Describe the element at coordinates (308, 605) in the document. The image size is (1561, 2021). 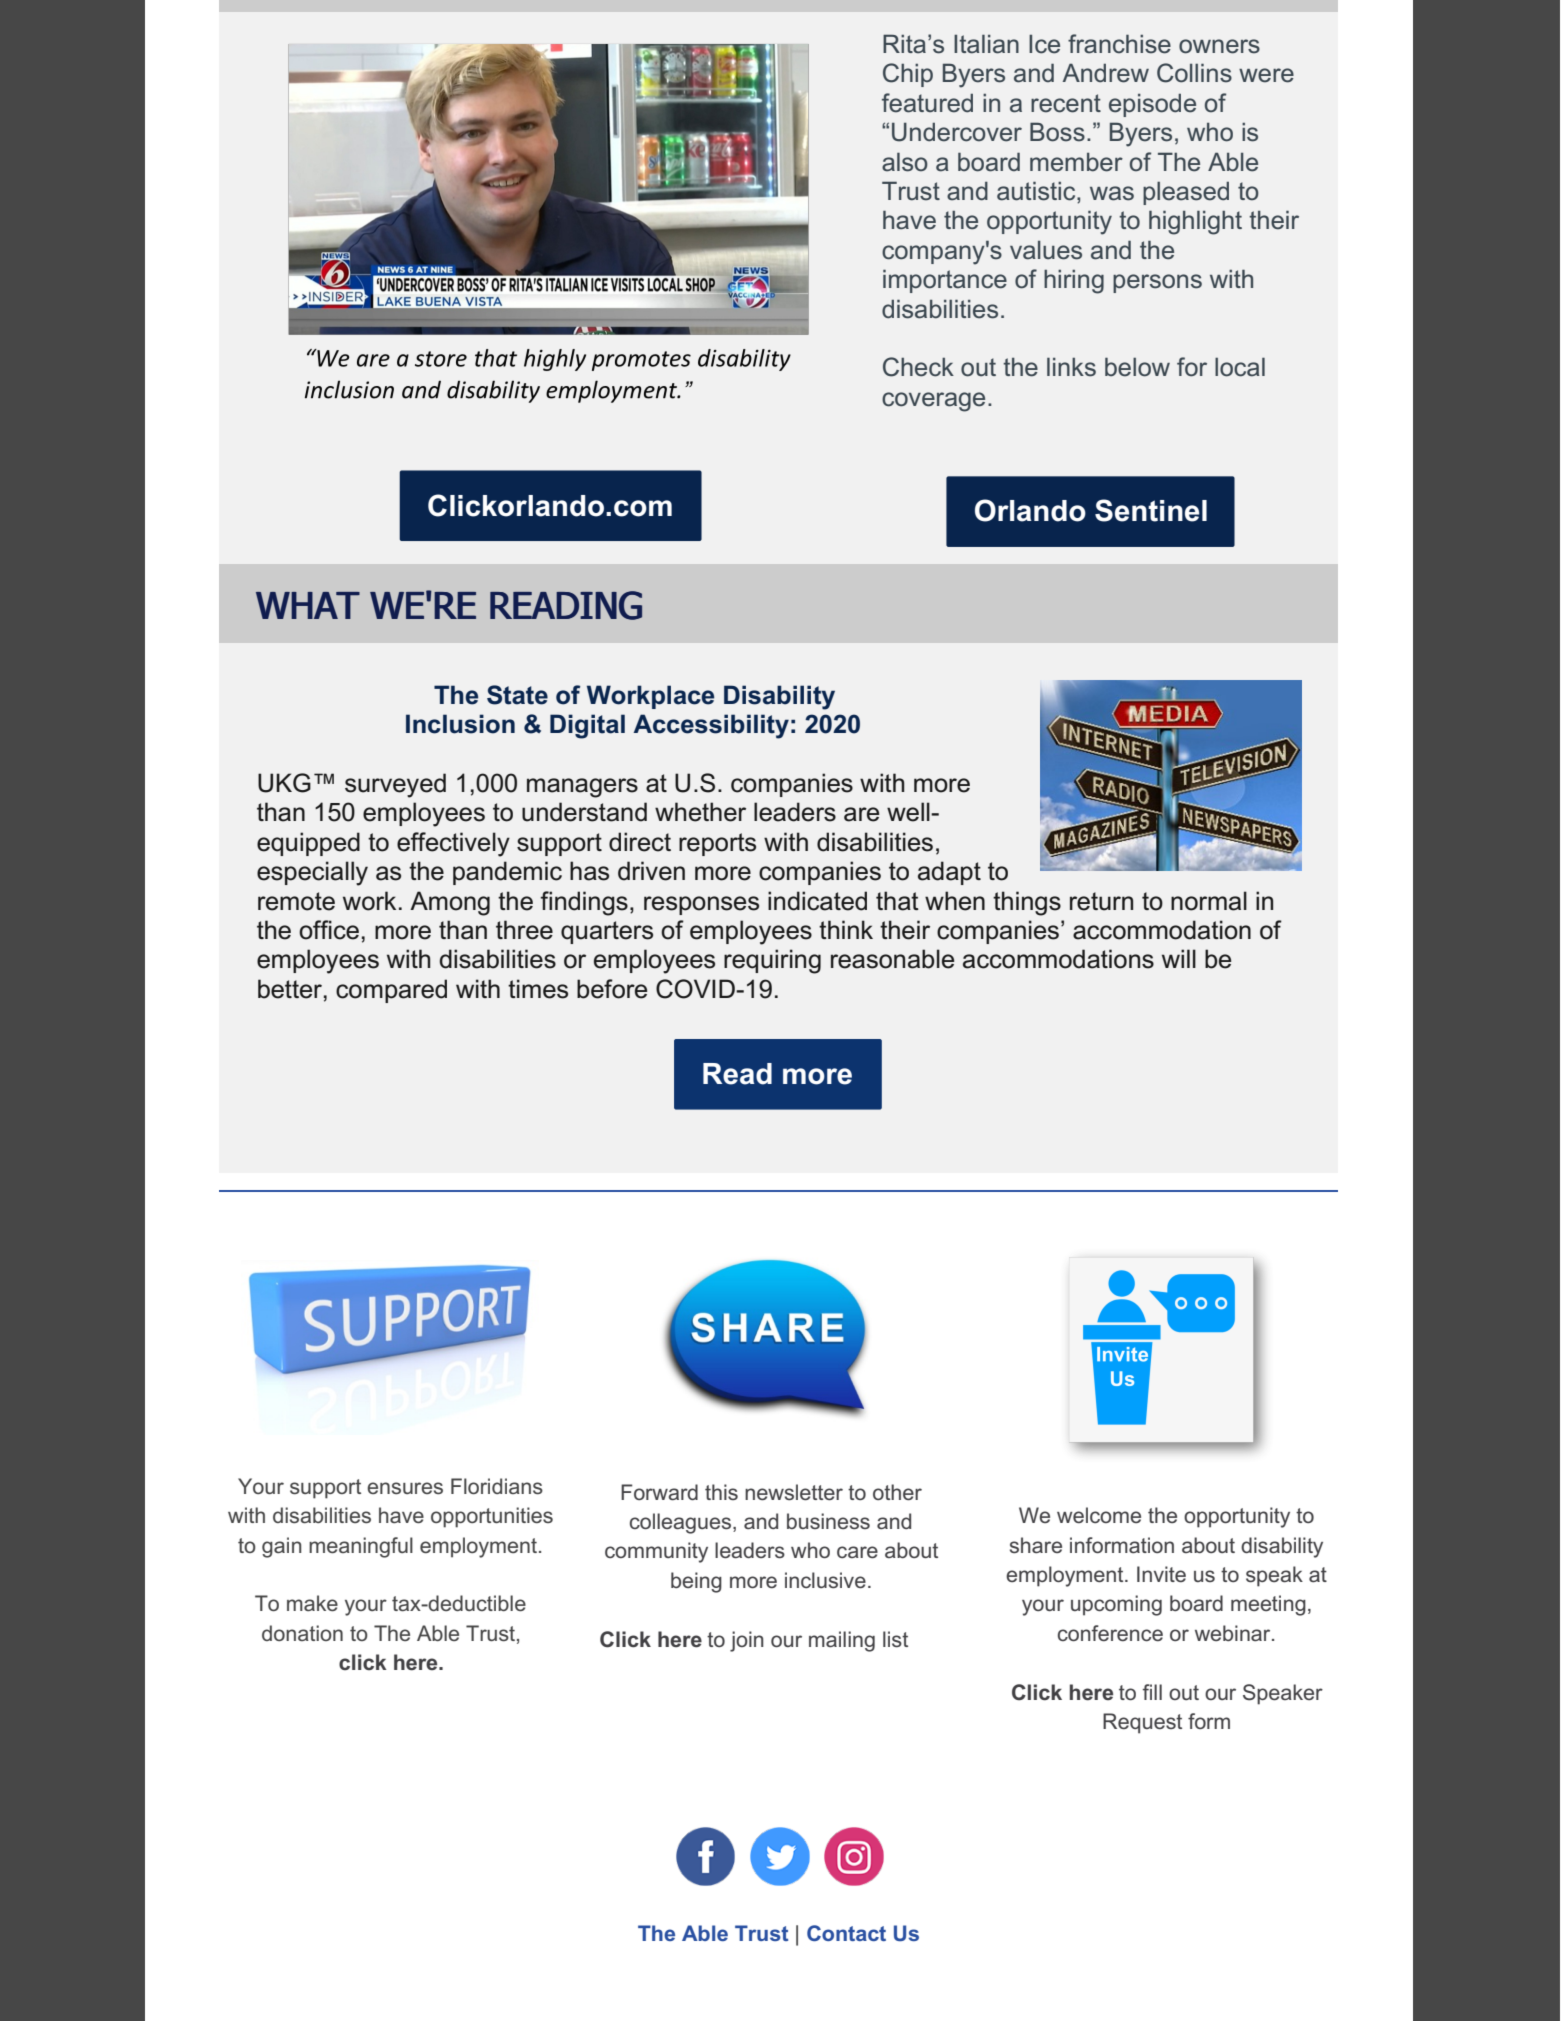
I see `WHAT` at that location.
